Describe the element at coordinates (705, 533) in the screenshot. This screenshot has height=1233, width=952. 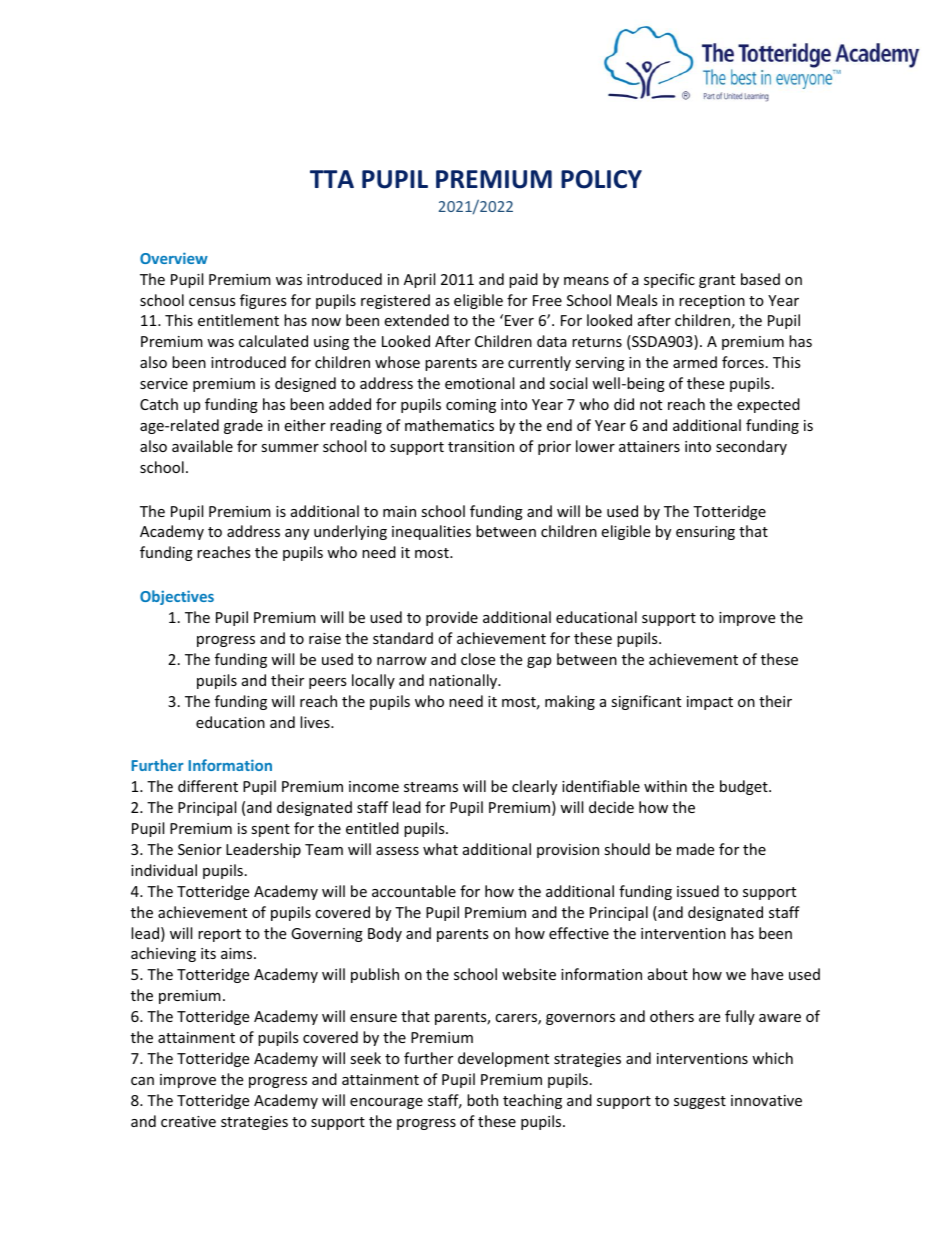
I see `ensuring` at that location.
